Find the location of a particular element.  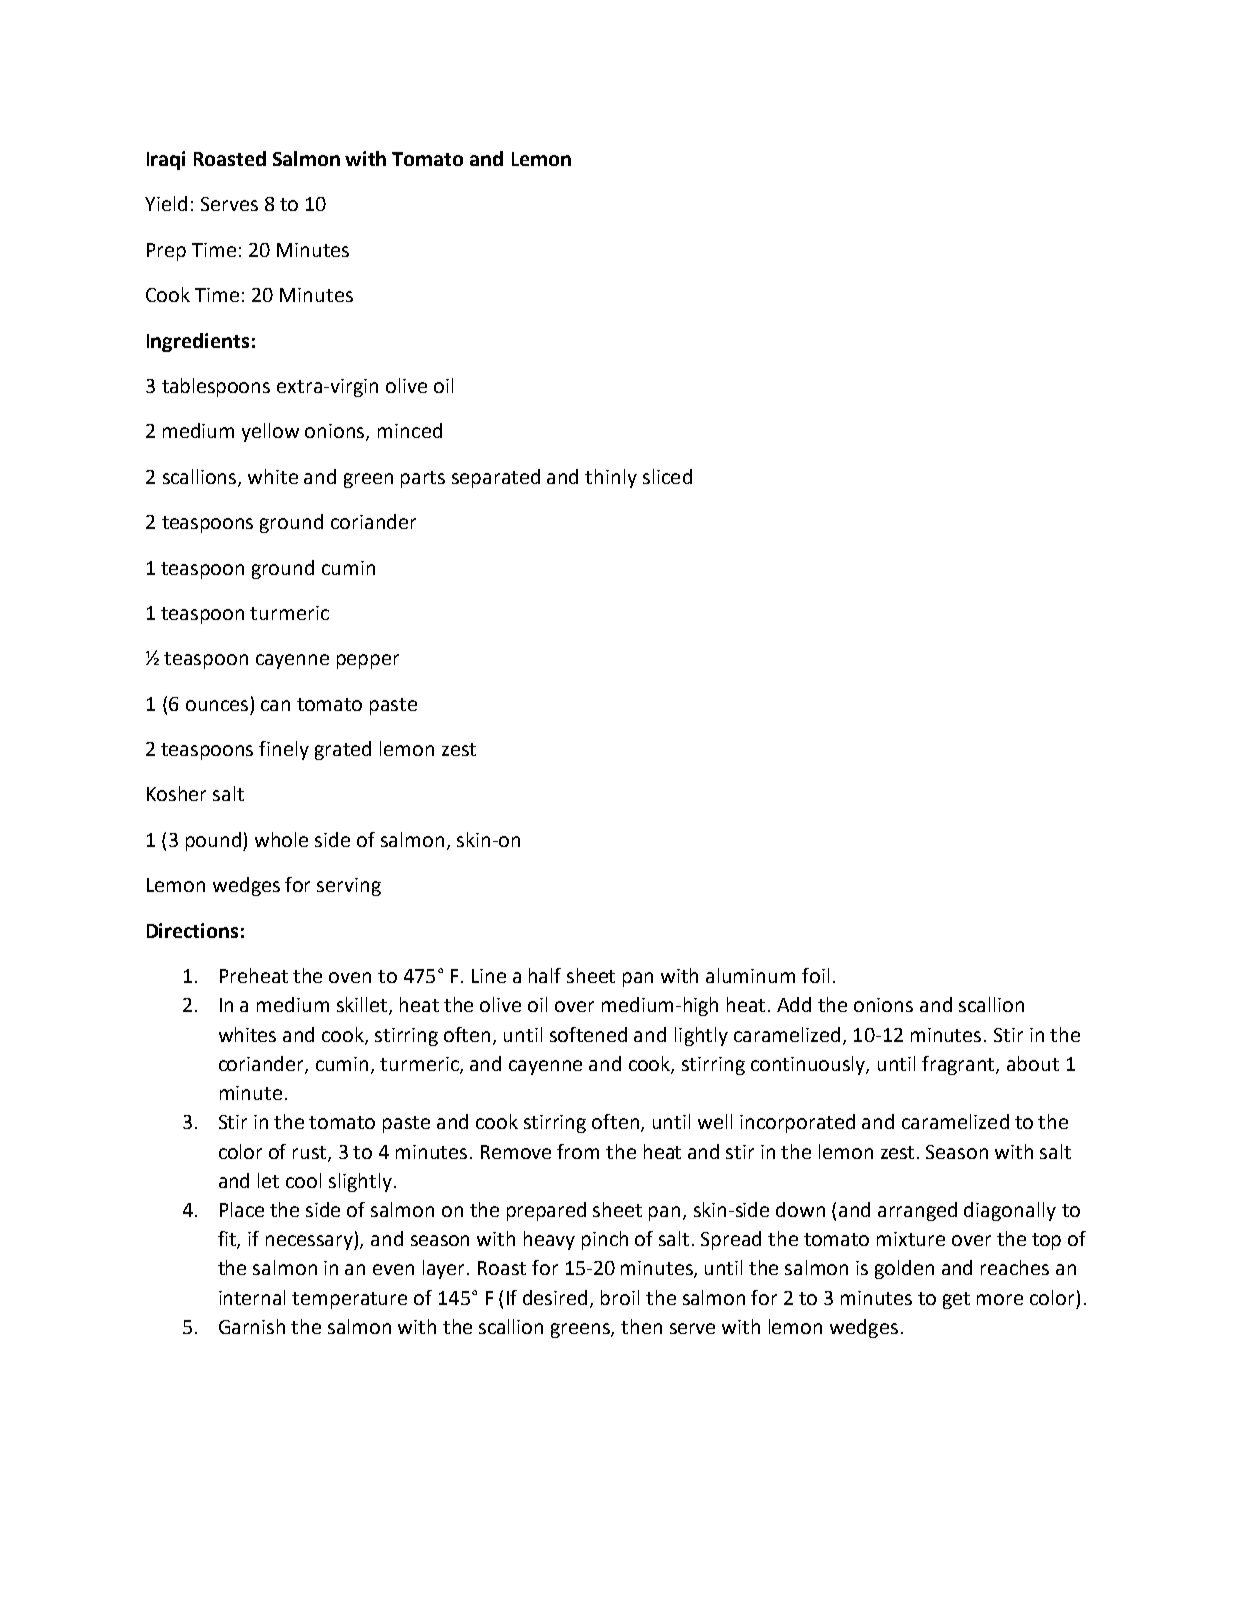

sliced is located at coordinates (667, 476).
